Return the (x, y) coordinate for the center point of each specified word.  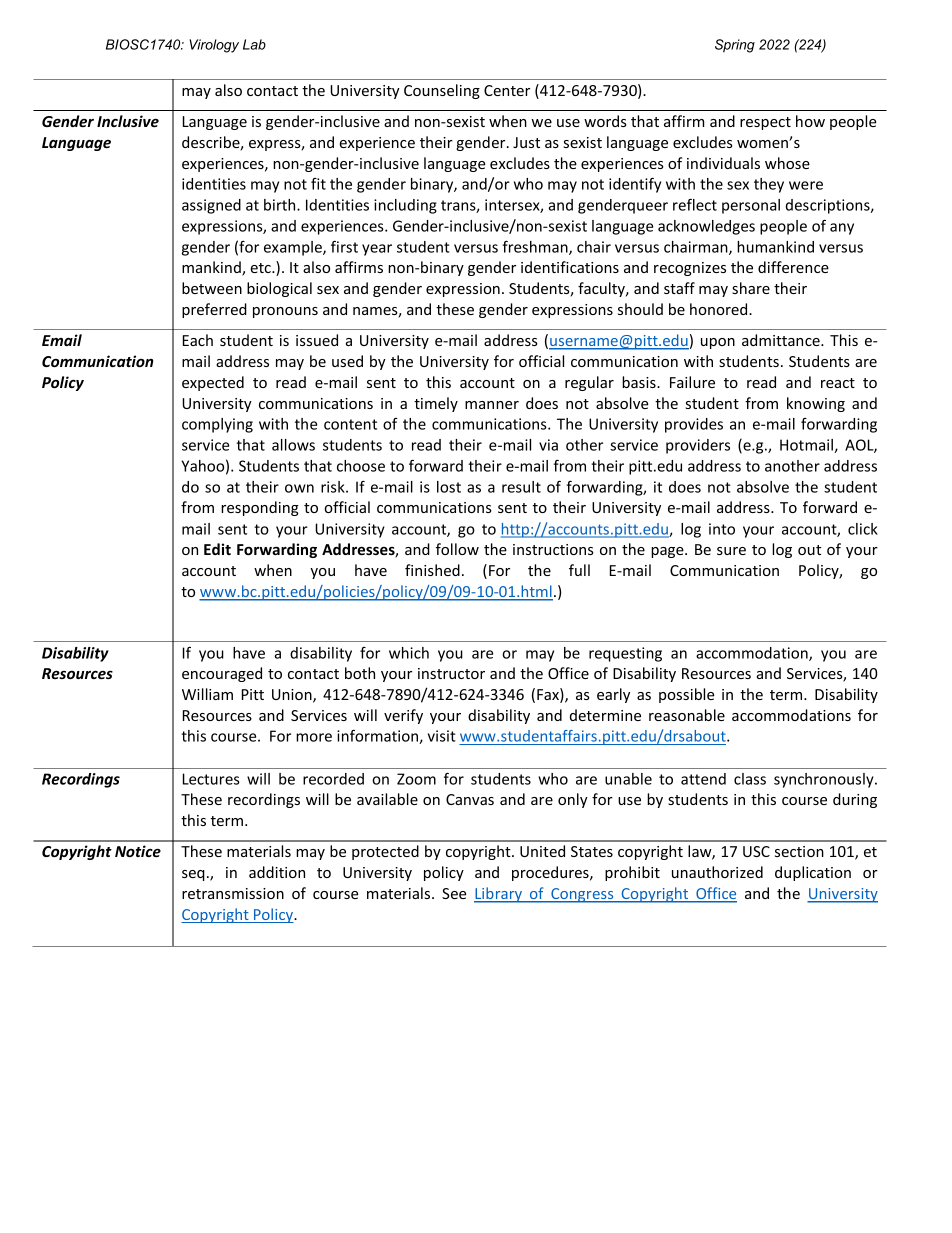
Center (507, 90)
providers (698, 446)
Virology (214, 46)
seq (193, 875)
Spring (735, 46)
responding (260, 508)
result (521, 487)
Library (499, 895)
